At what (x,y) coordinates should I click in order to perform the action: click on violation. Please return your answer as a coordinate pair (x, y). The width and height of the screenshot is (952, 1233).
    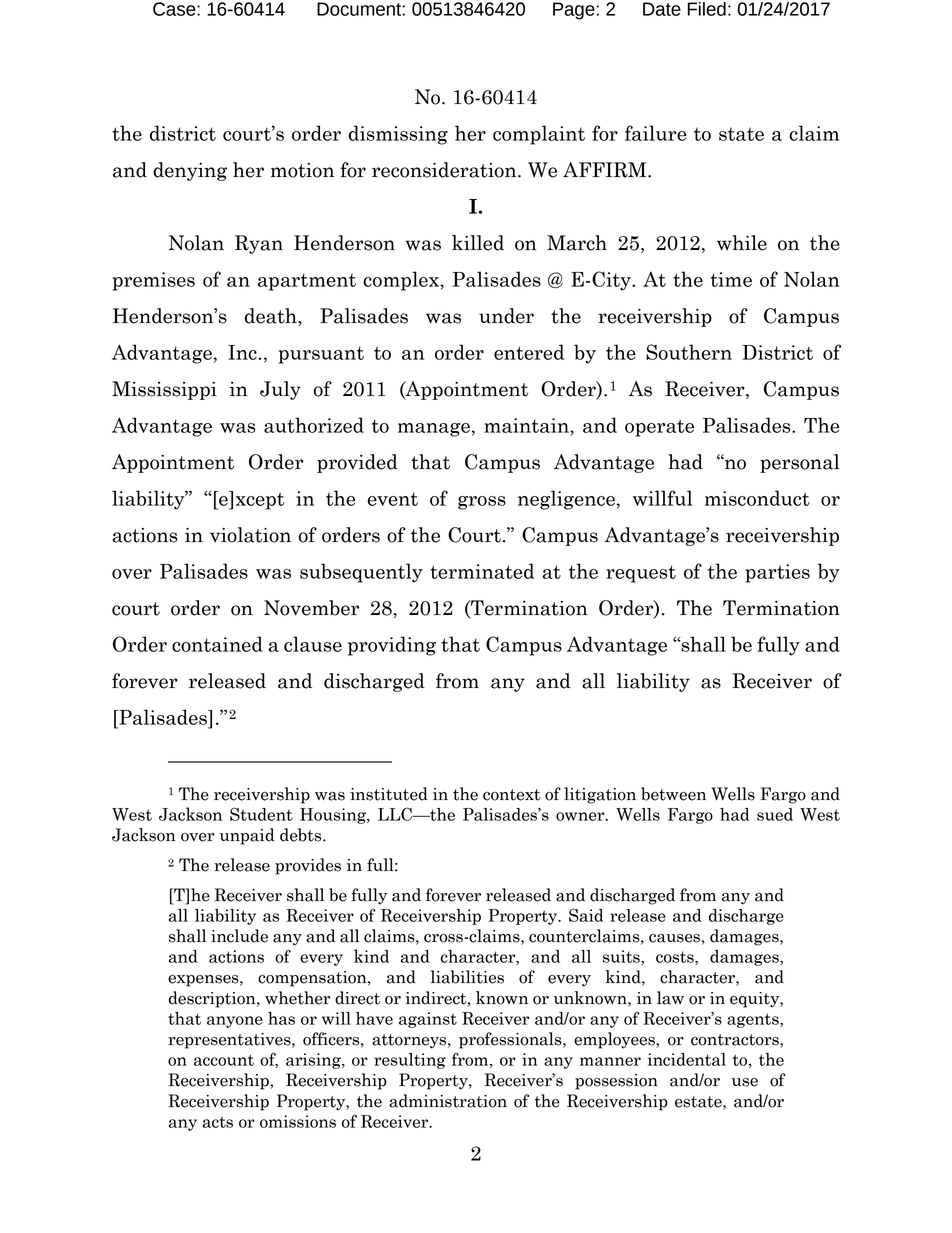
    Looking at the image, I should click on (250, 535).
